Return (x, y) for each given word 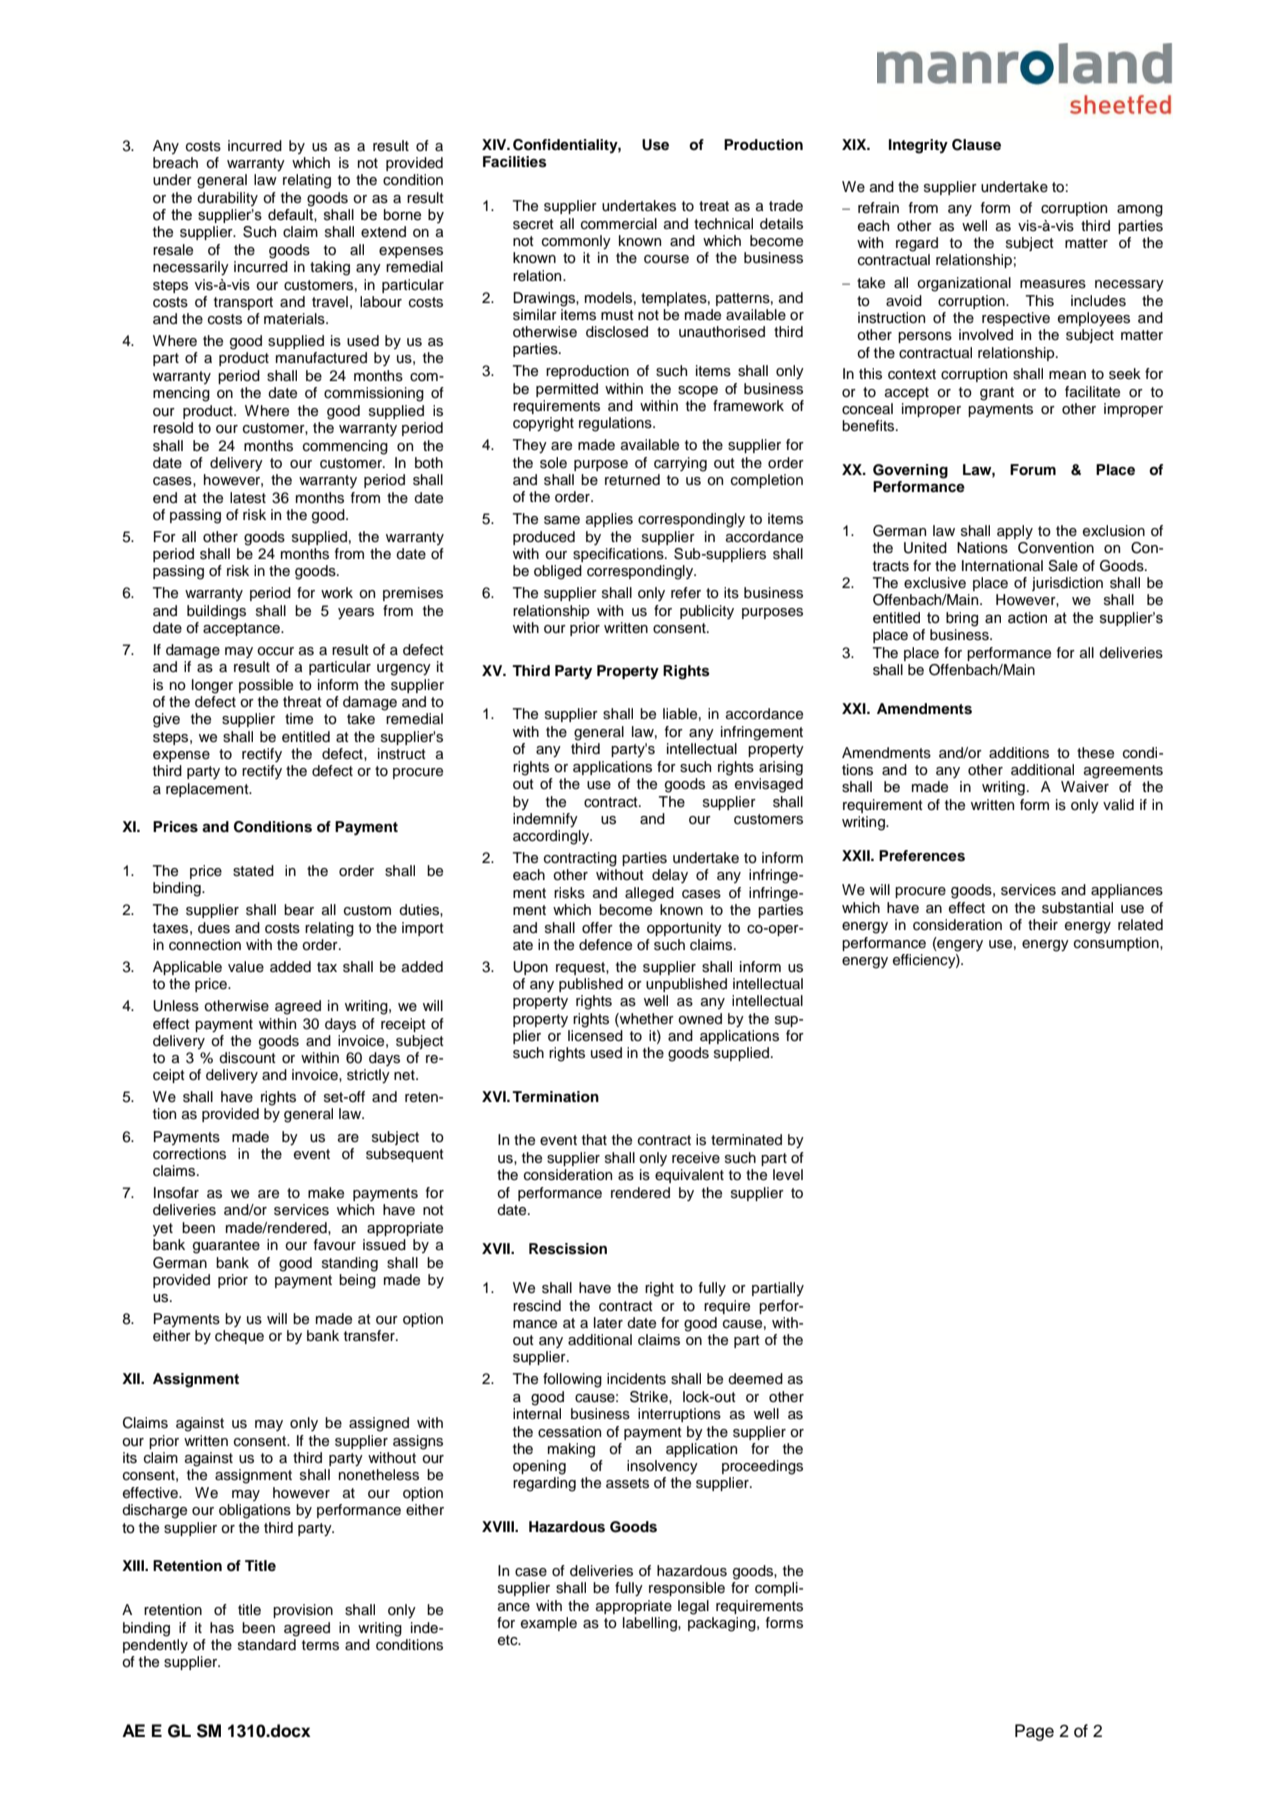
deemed (755, 1379)
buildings (216, 612)
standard (267, 1645)
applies (609, 520)
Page (1034, 1732)
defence (605, 945)
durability (227, 199)
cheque (239, 1337)
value (246, 967)
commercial (619, 224)
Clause (976, 145)
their (1043, 924)
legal (693, 1607)
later (608, 1322)
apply (1015, 532)
